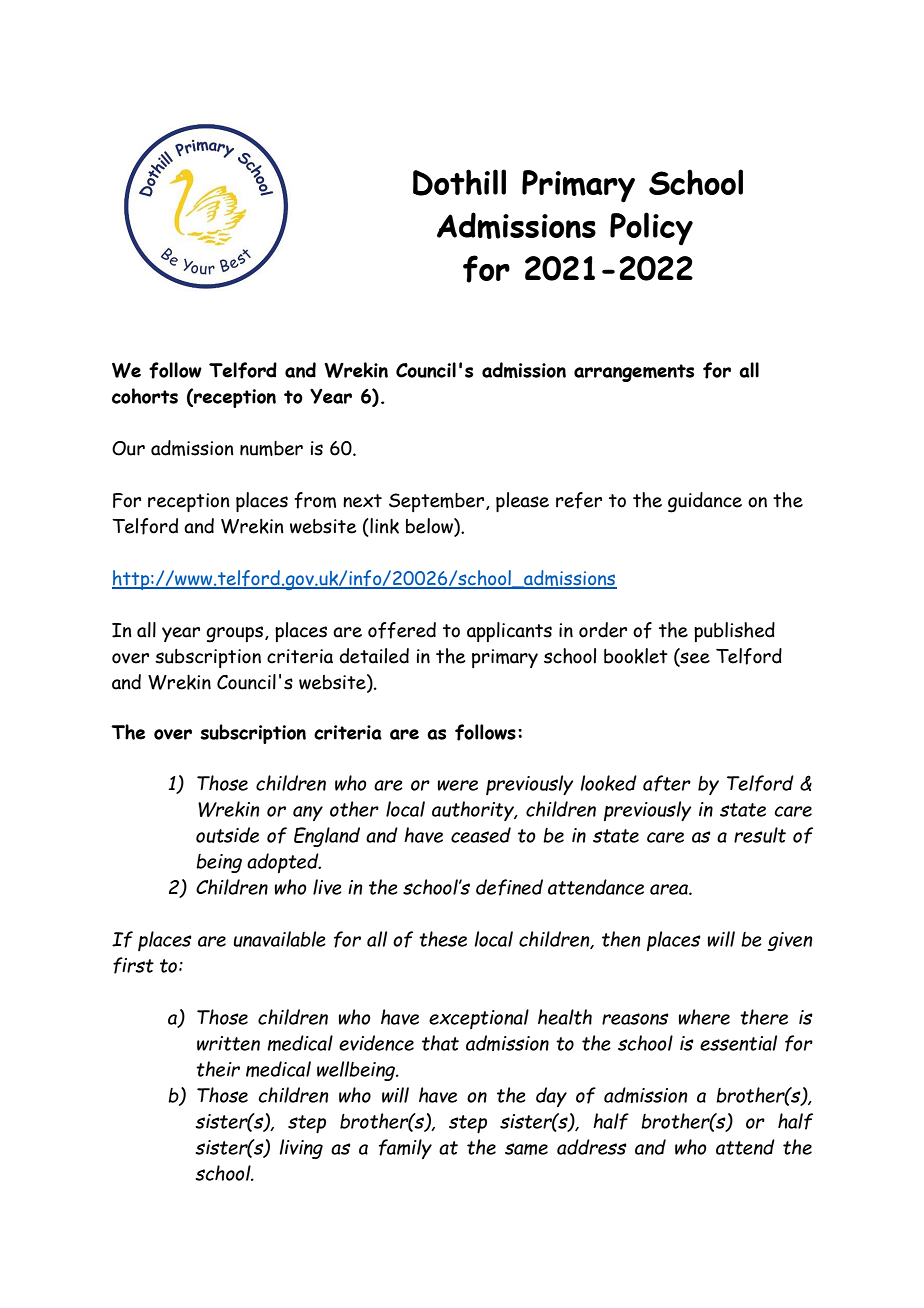 This page has width=924, height=1308. What do you see at coordinates (634, 373) in the page?
I see `arrangements` at bounding box center [634, 373].
